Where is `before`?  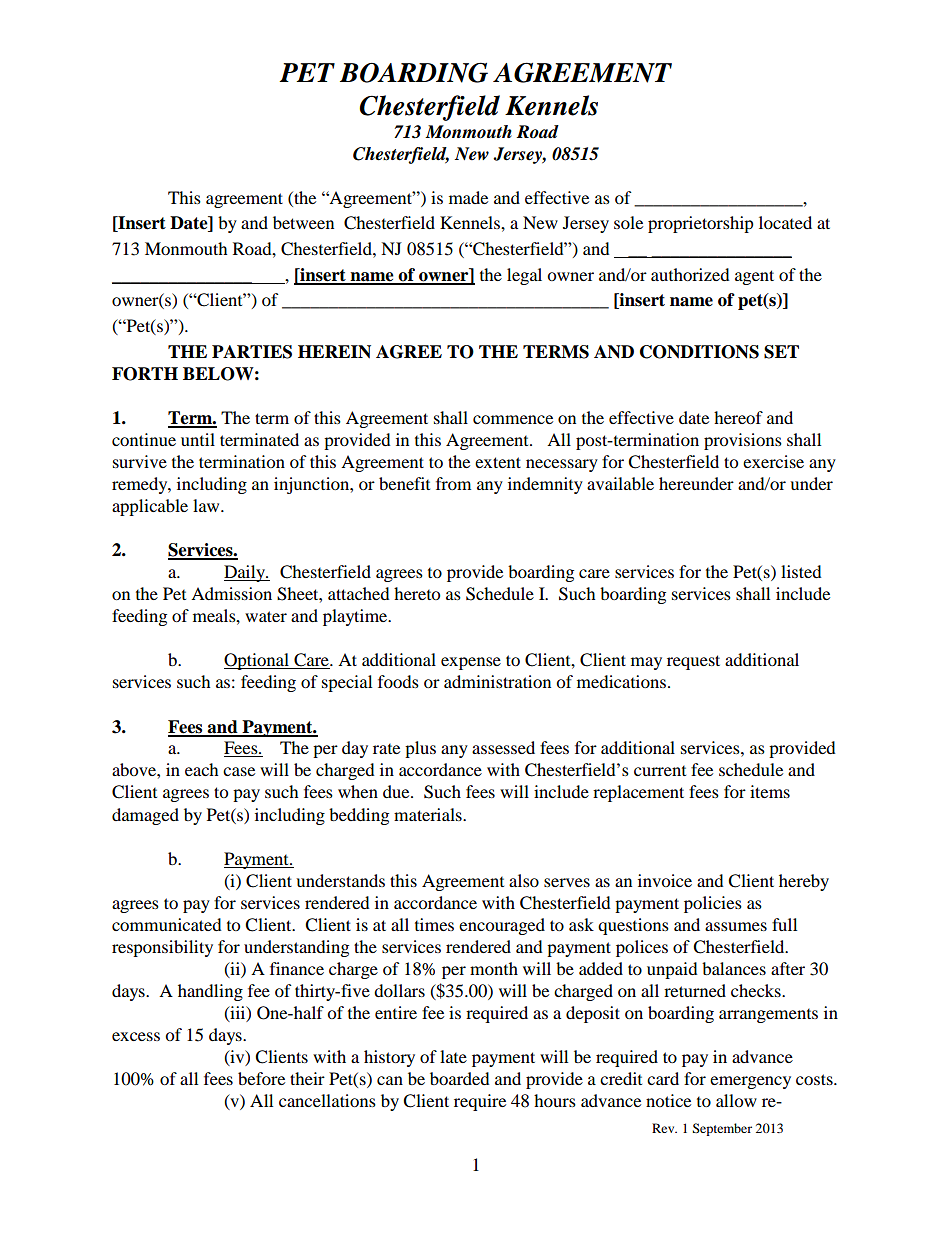 before is located at coordinates (261, 1078).
